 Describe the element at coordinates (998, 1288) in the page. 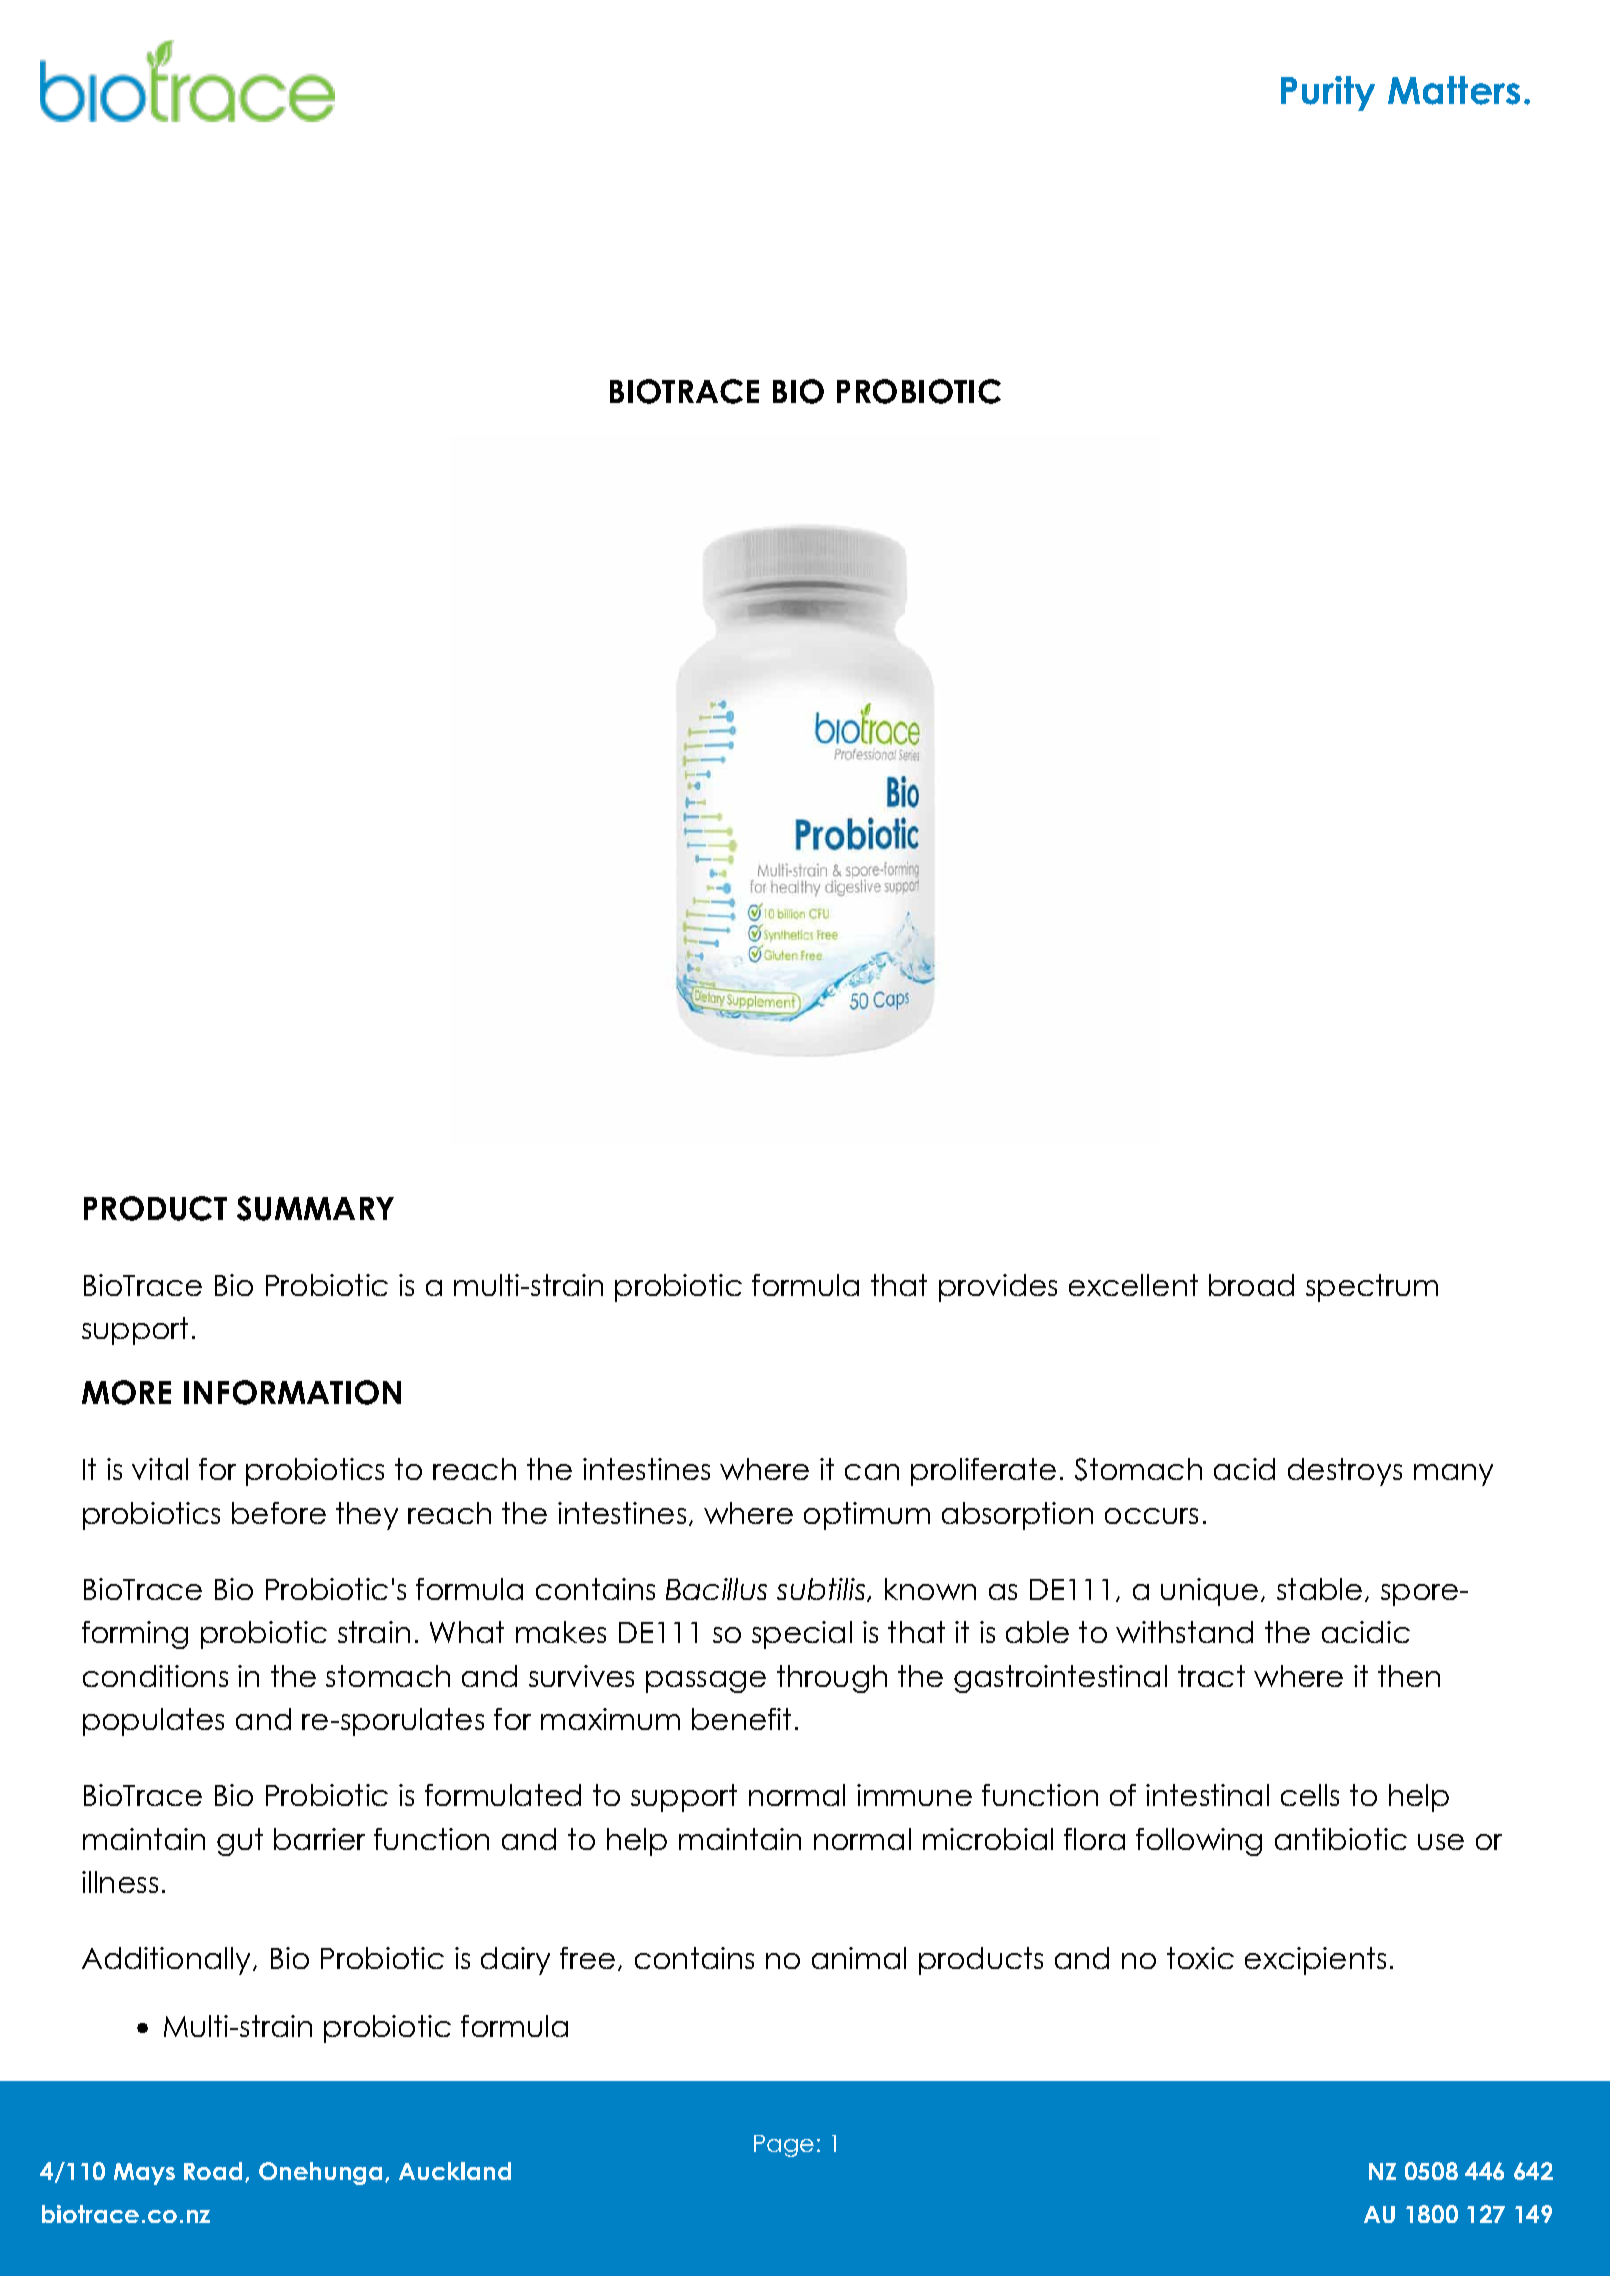

I see `provides` at that location.
